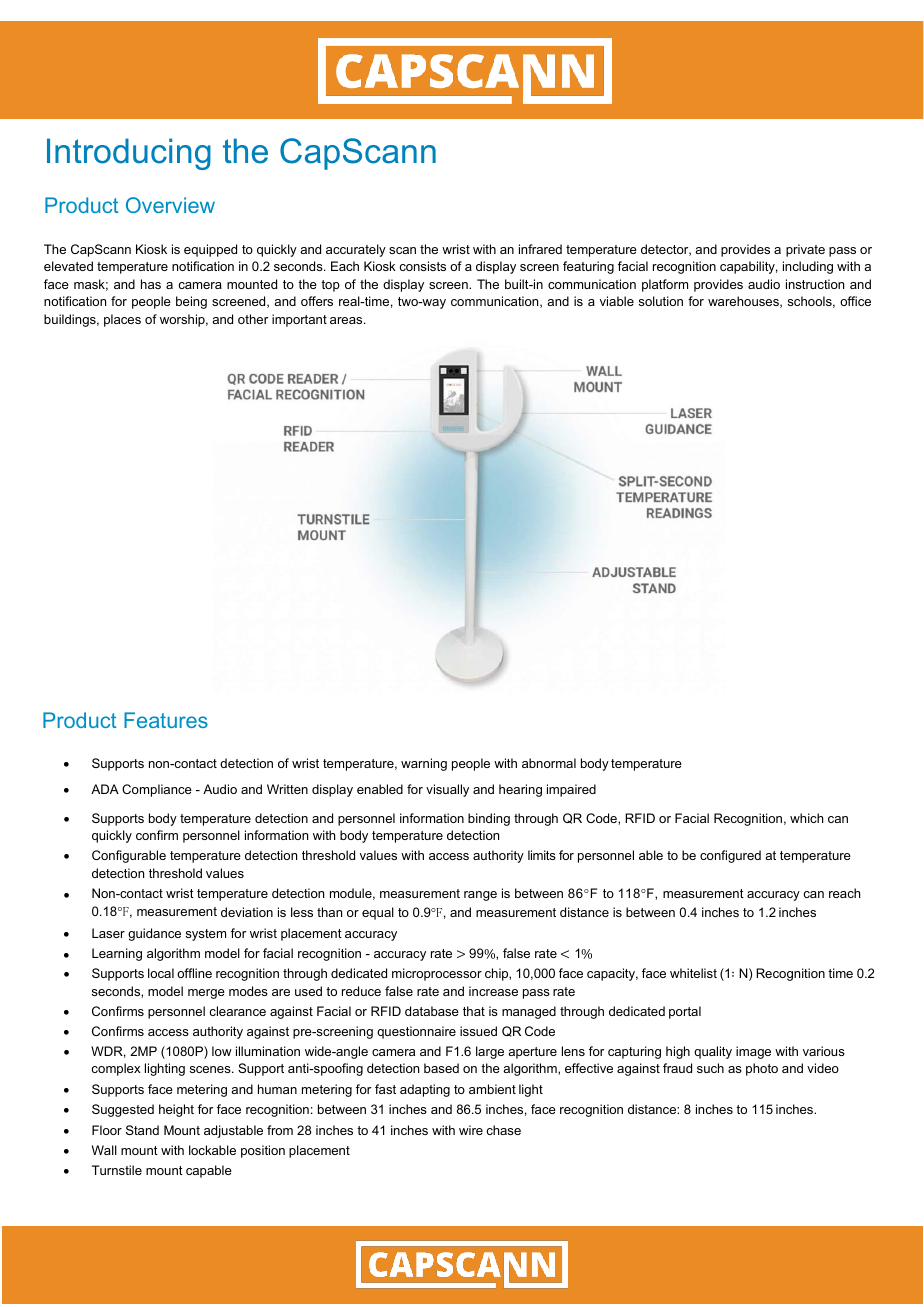 This document has width=924, height=1307. What do you see at coordinates (471, 1130) in the document?
I see `wire` at bounding box center [471, 1130].
